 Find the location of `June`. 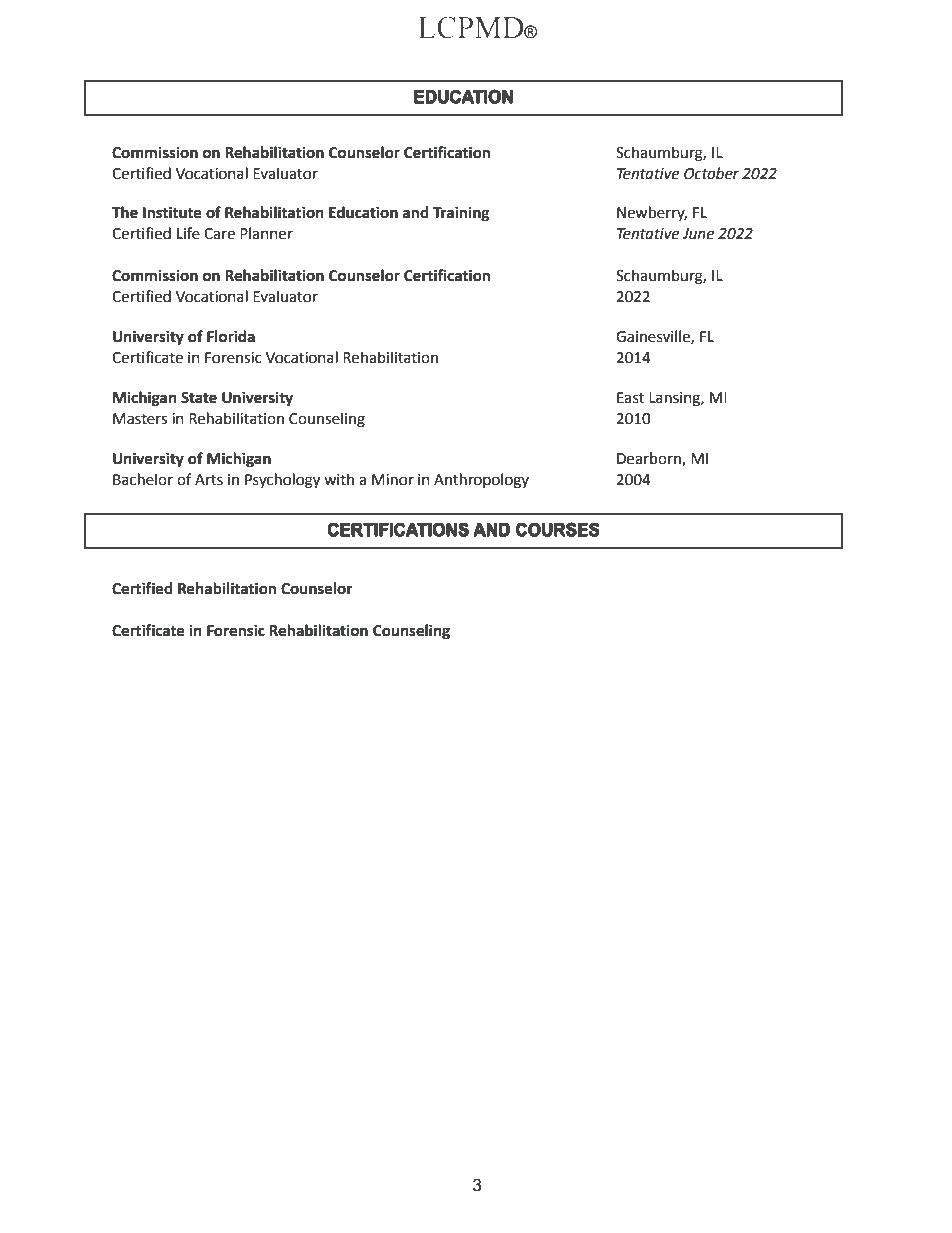

June is located at coordinates (698, 234).
